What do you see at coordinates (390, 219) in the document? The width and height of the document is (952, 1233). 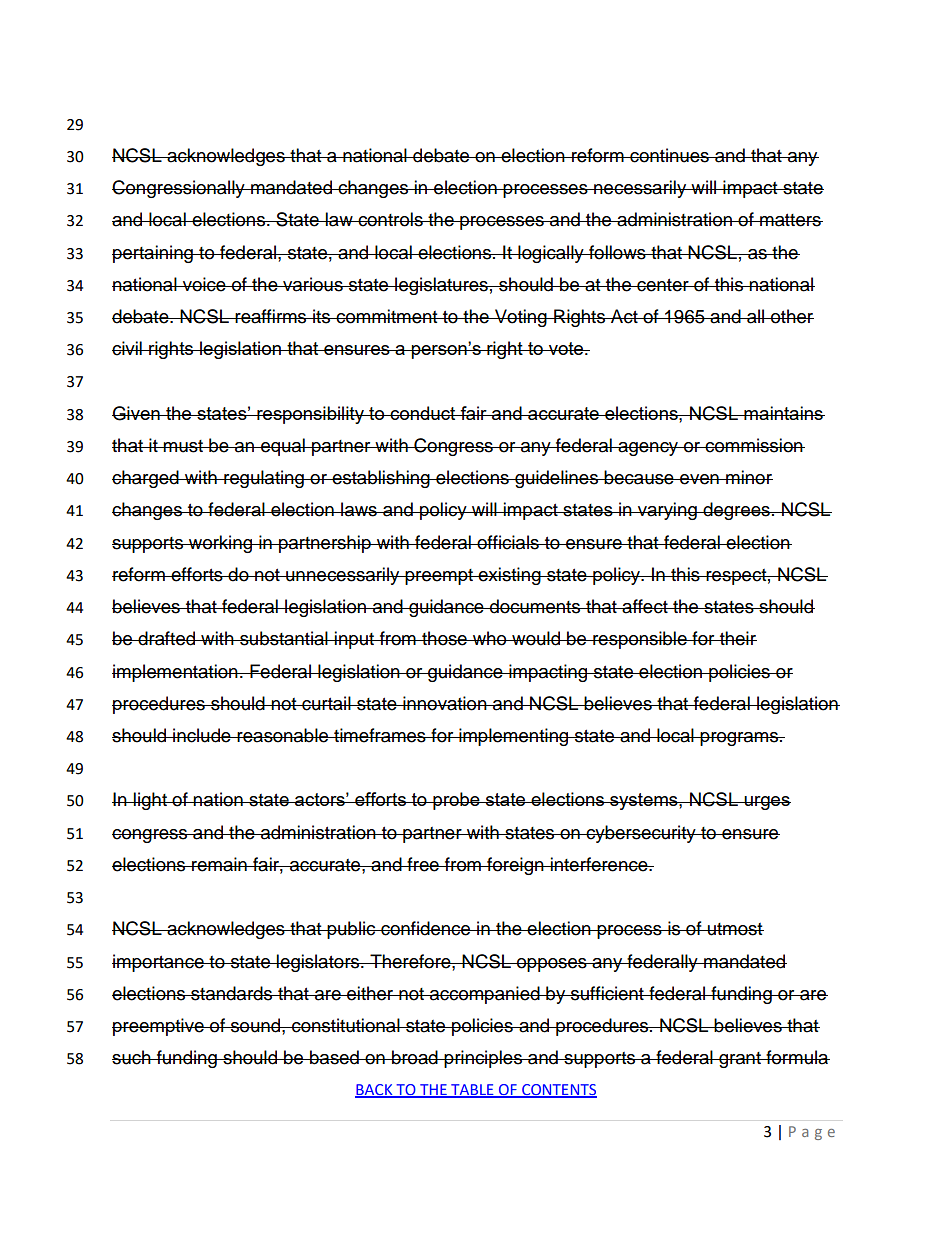 I see `controls` at bounding box center [390, 219].
